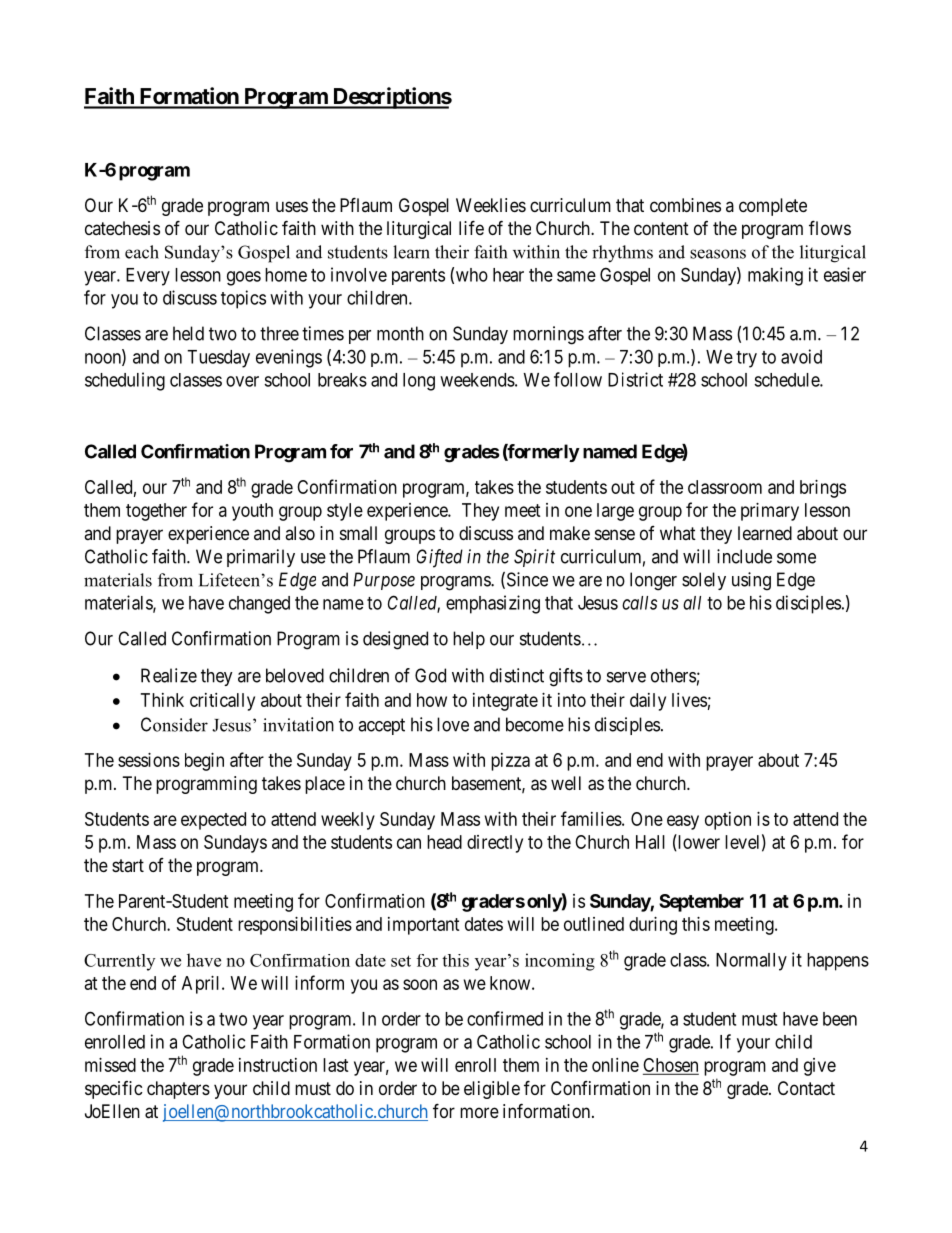  What do you see at coordinates (773, 207) in the screenshot?
I see `complete` at bounding box center [773, 207].
